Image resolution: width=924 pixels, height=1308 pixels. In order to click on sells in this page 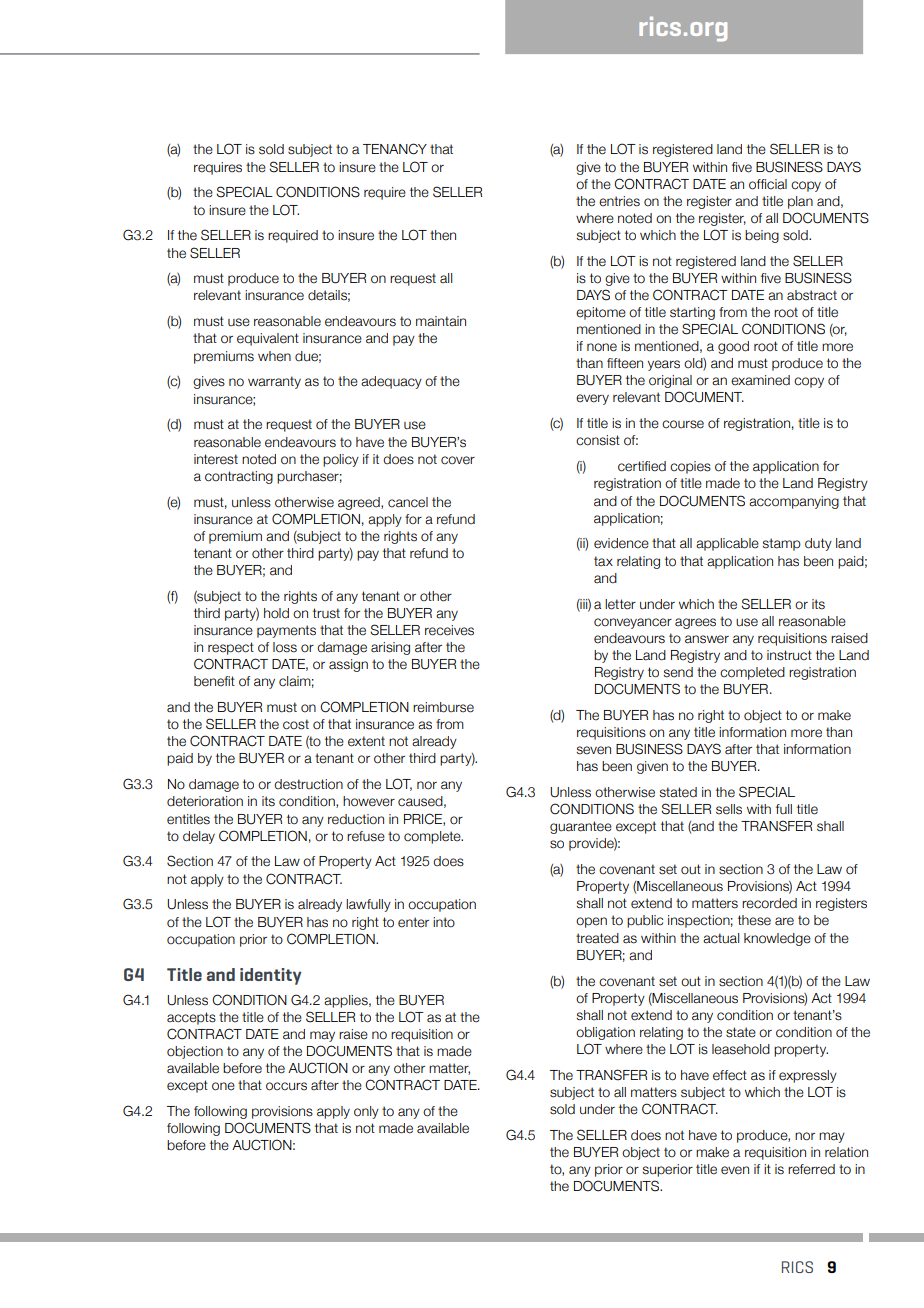, I will do `click(729, 809)`.
